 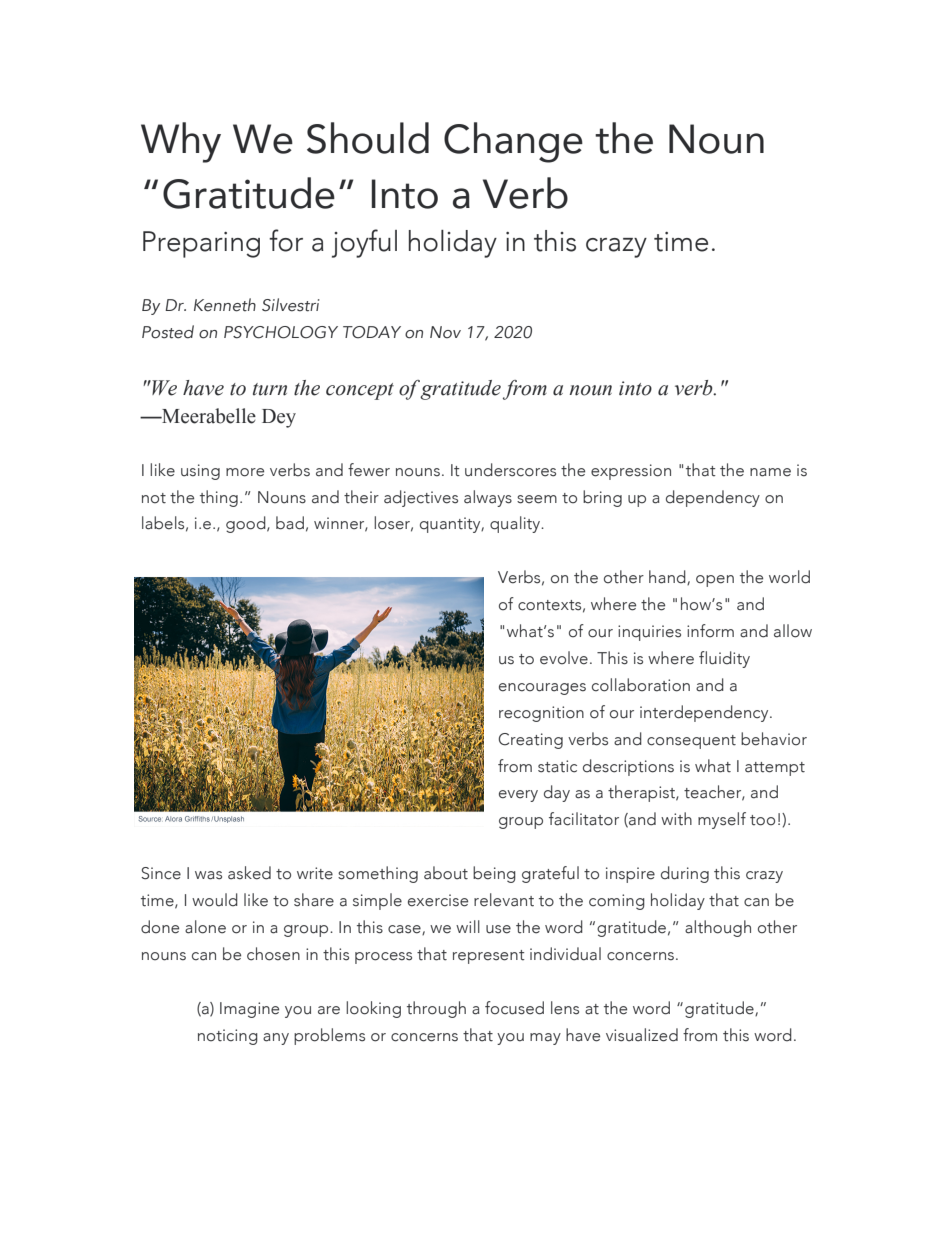 What do you see at coordinates (642, 1035) in the screenshot?
I see `visualized` at bounding box center [642, 1035].
